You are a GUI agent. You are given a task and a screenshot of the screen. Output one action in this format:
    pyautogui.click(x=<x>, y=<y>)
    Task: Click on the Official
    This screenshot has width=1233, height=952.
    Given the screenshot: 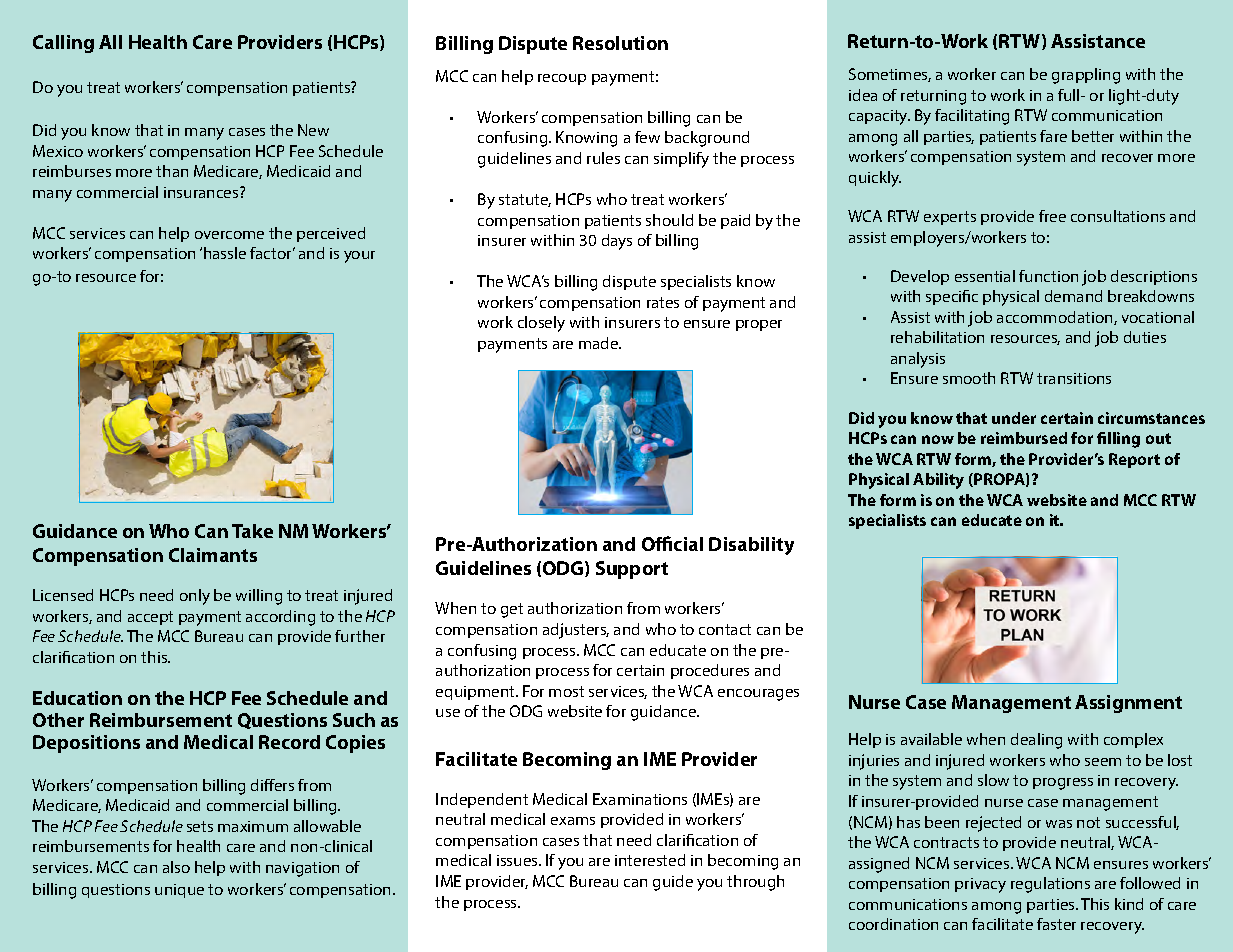 What is the action you would take?
    pyautogui.click(x=672, y=543)
